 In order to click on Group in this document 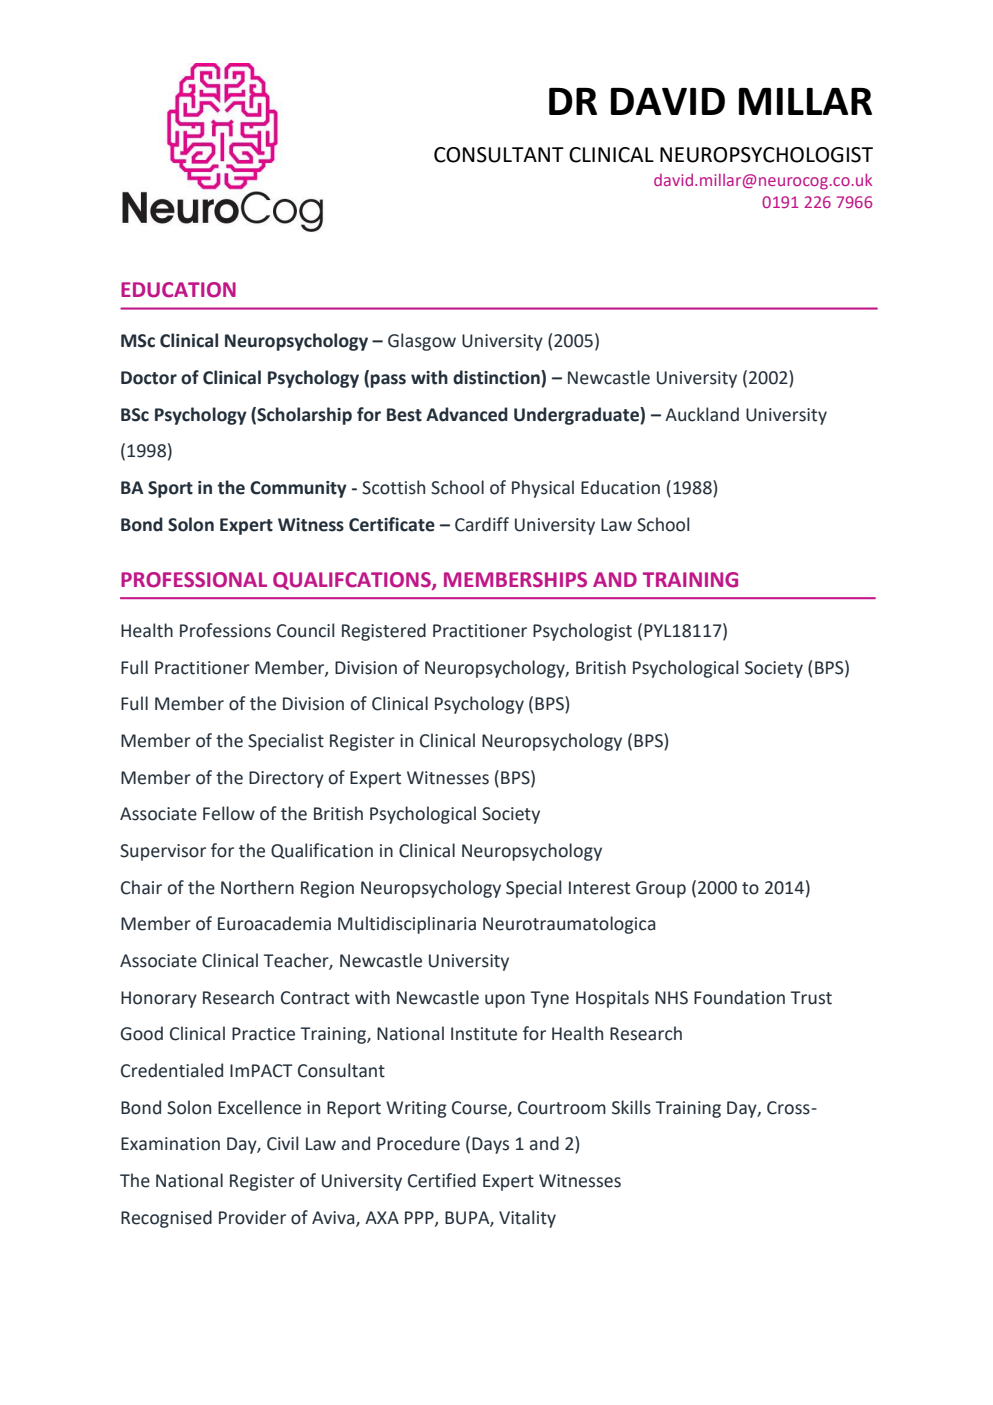, I will do `click(661, 889)`.
